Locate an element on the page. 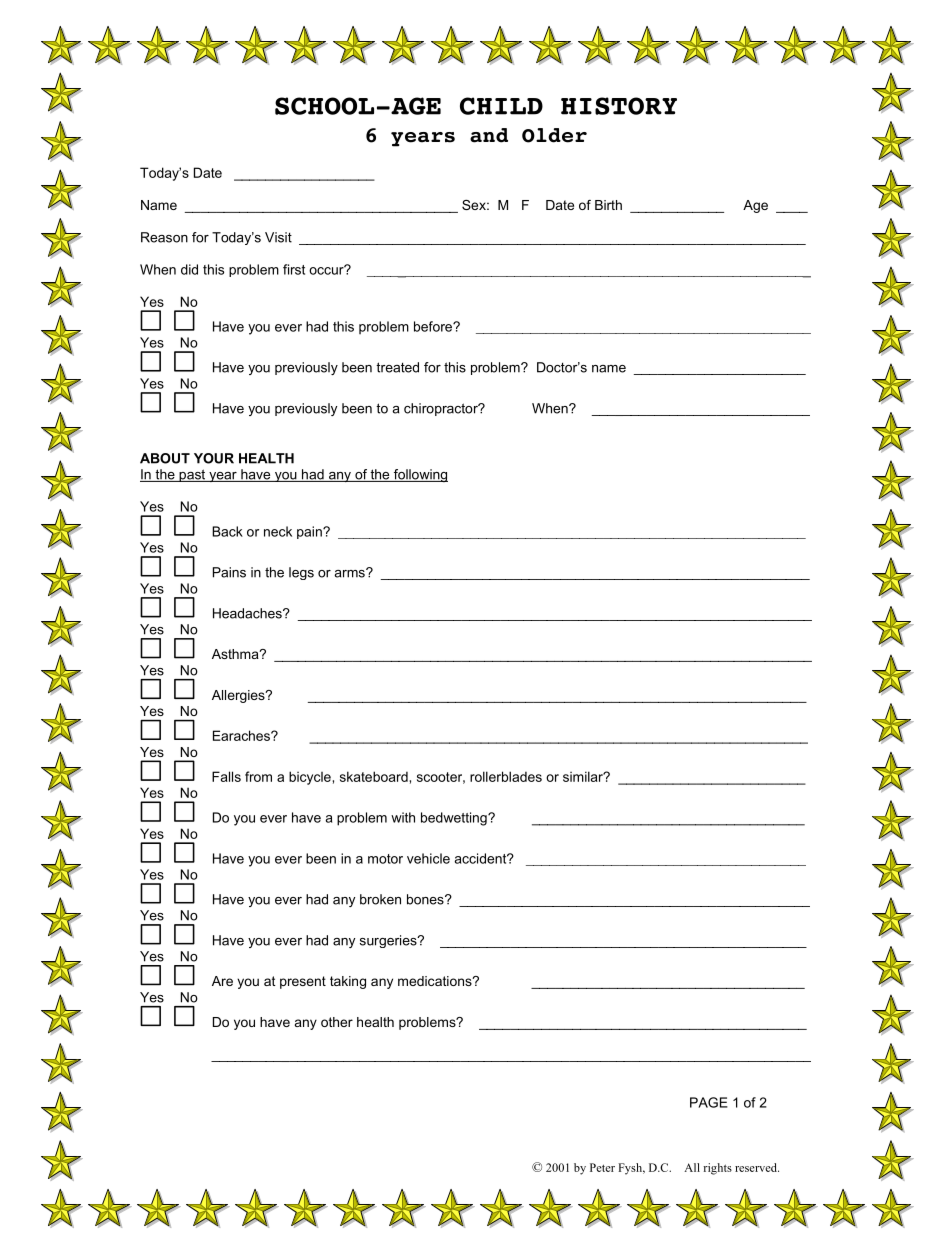  bedwetting is located at coordinates (455, 819).
